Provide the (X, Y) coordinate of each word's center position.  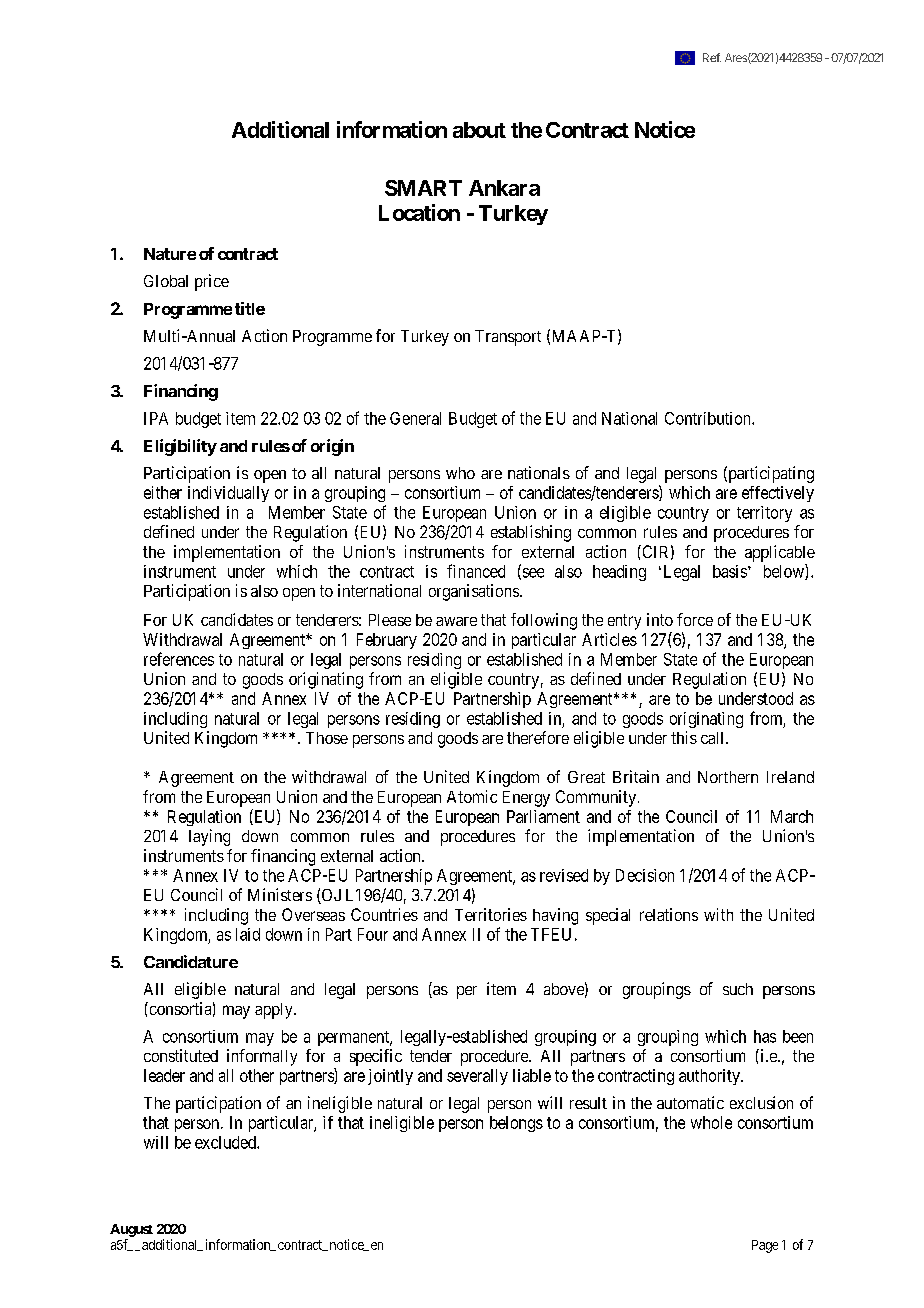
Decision (645, 875)
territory (764, 514)
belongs (516, 1124)
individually (228, 494)
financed (476, 571)
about (479, 130)
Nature (170, 254)
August (131, 1230)
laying (209, 837)
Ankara (504, 188)
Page (765, 1246)
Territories (491, 914)
